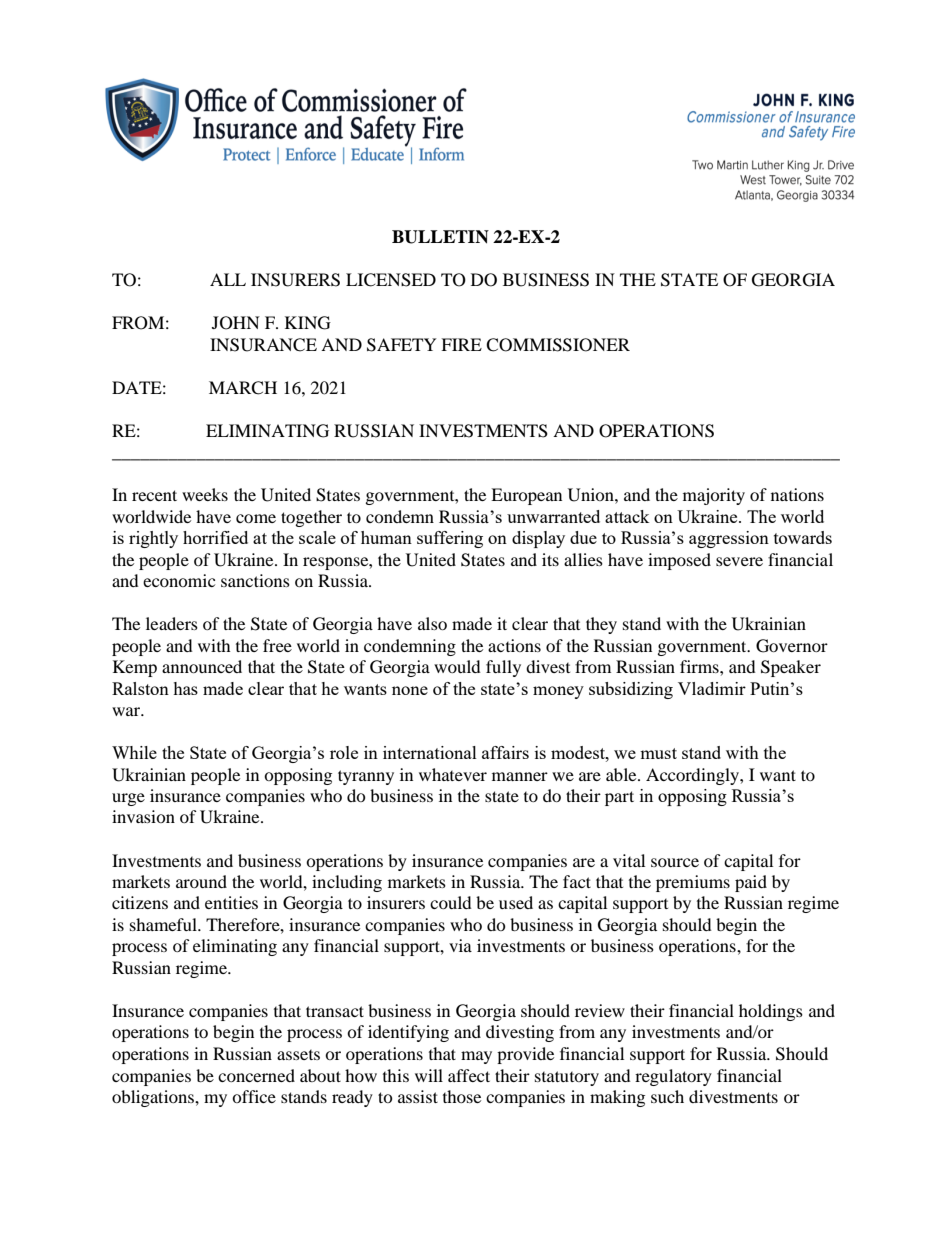  Describe the element at coordinates (469, 1075) in the screenshot. I see `affect` at that location.
